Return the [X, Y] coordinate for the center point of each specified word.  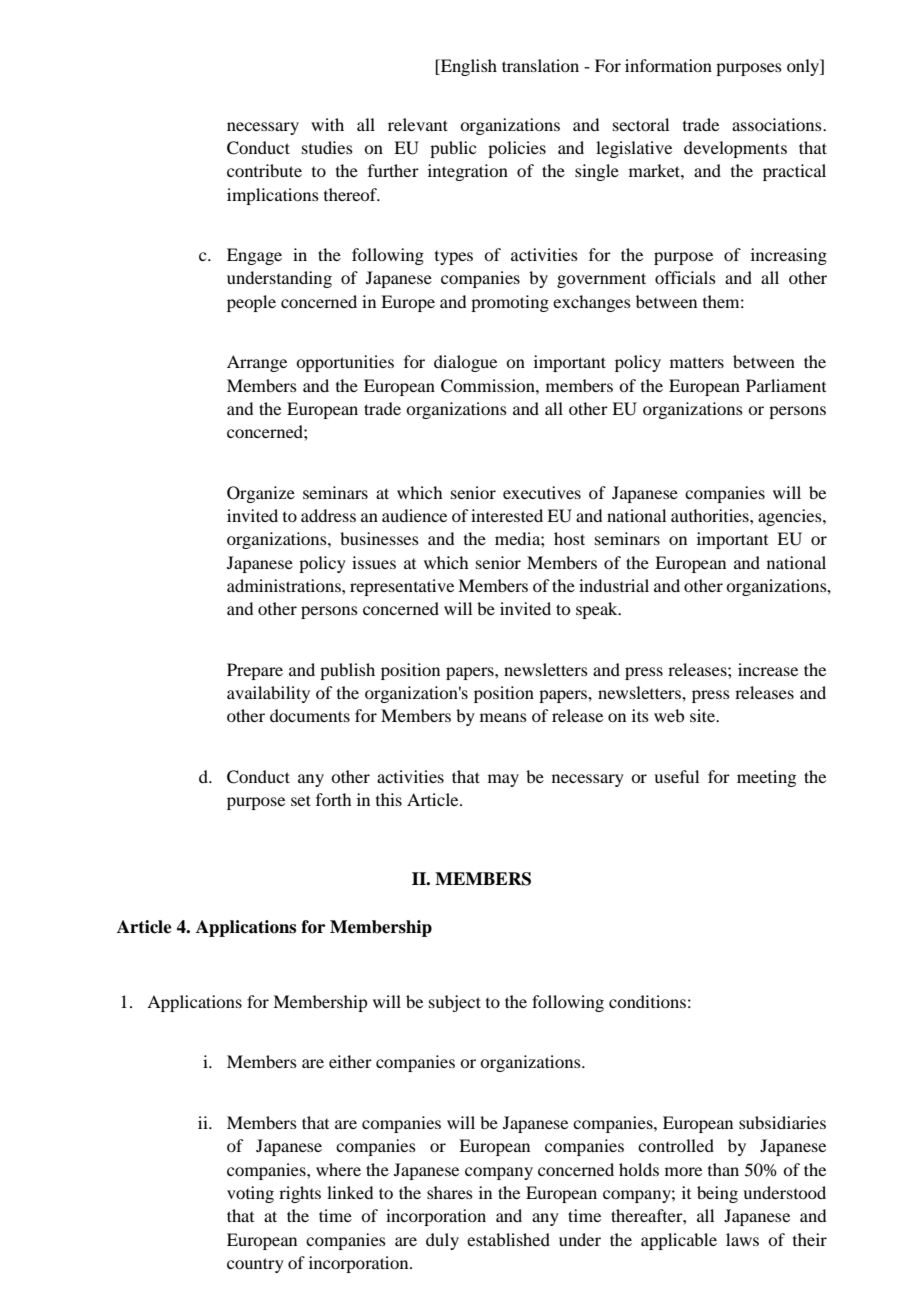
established [508, 1239]
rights [300, 1194]
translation [540, 65]
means [503, 717]
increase [768, 669]
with [327, 124]
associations [778, 124]
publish [347, 671]
